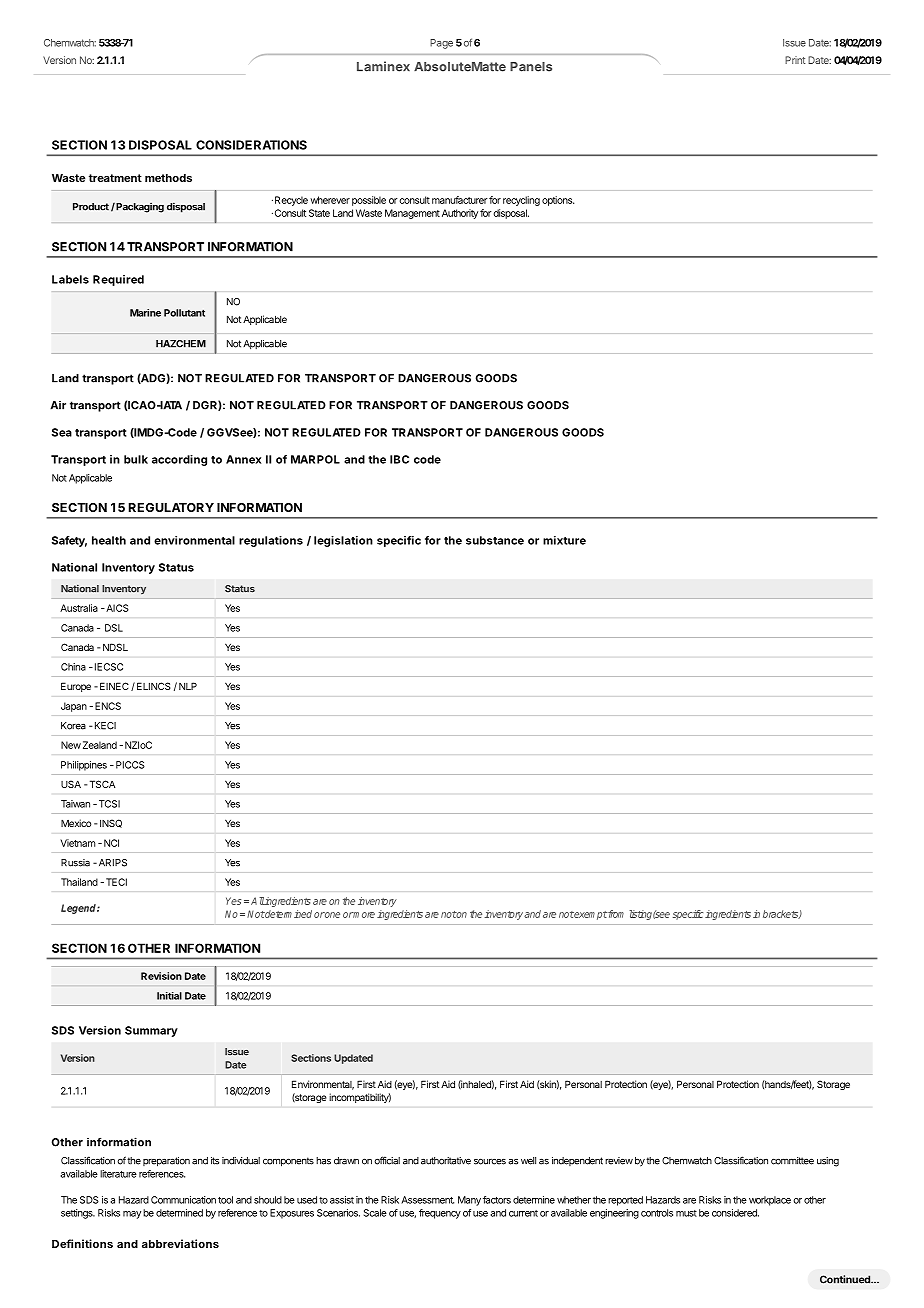 The width and height of the screenshot is (924, 1308). I want to click on frequency, so click(440, 1214).
